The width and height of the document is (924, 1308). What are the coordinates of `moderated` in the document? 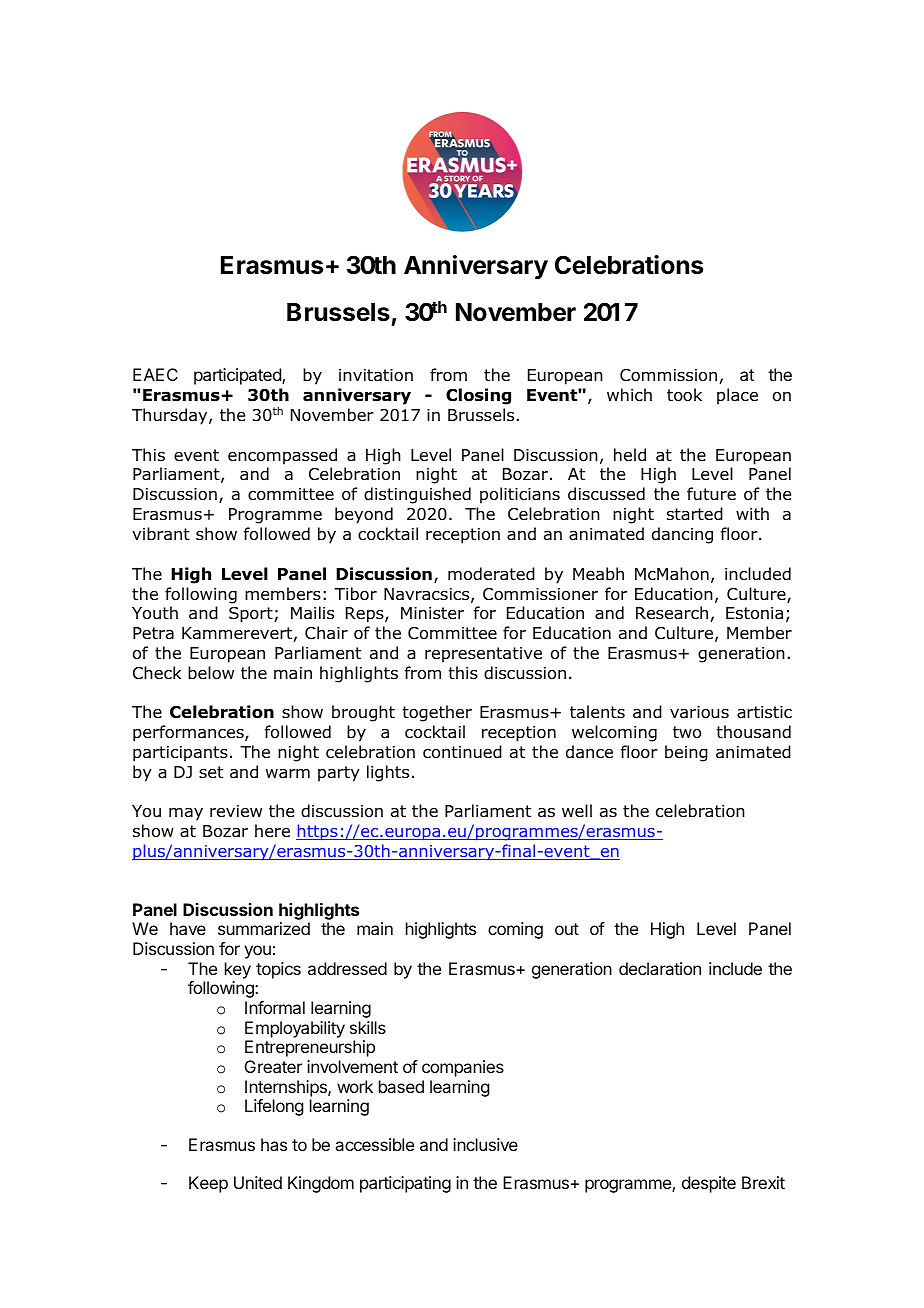 It's located at (491, 574).
